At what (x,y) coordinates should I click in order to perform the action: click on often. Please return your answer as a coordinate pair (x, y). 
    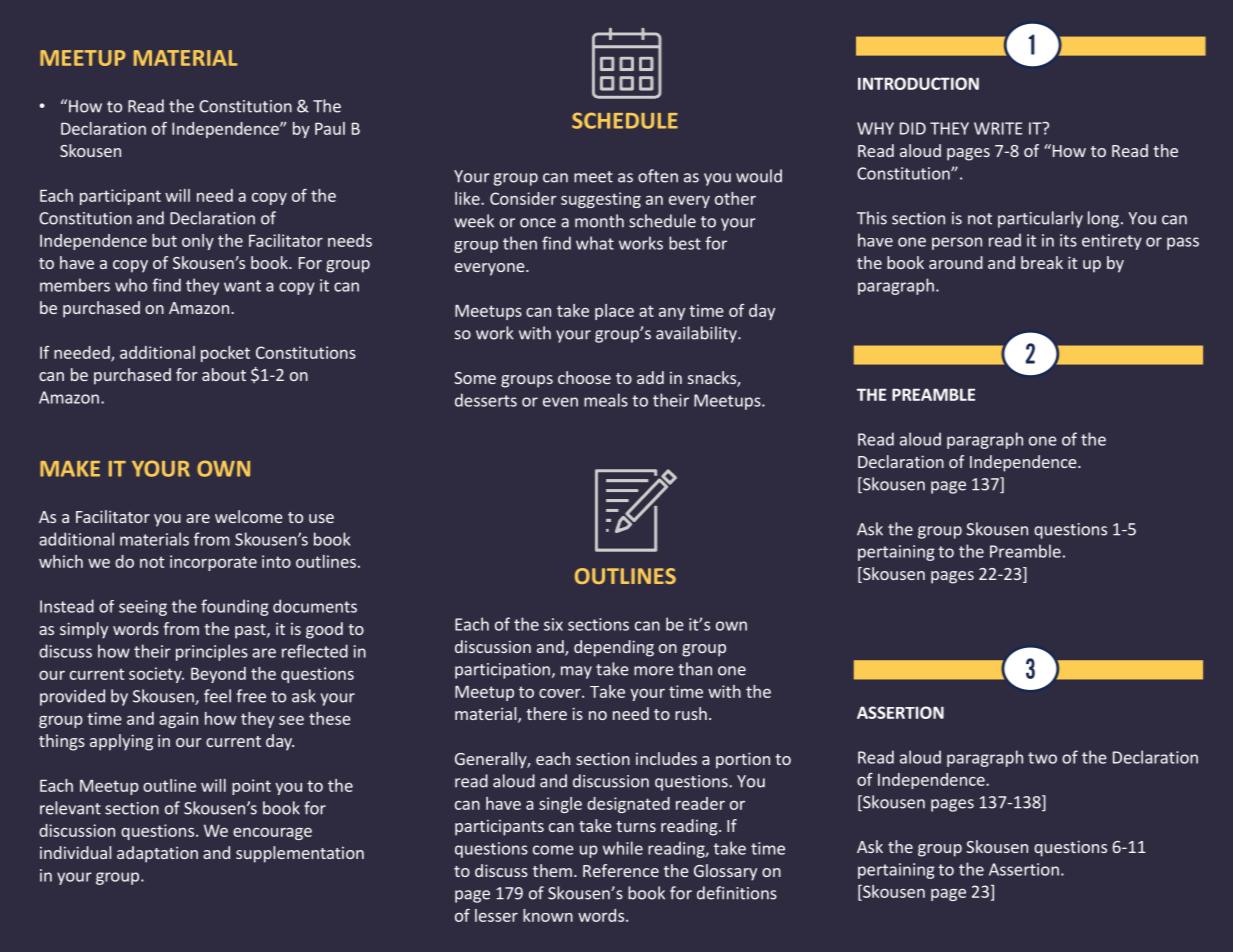
    Looking at the image, I should click on (658, 176).
